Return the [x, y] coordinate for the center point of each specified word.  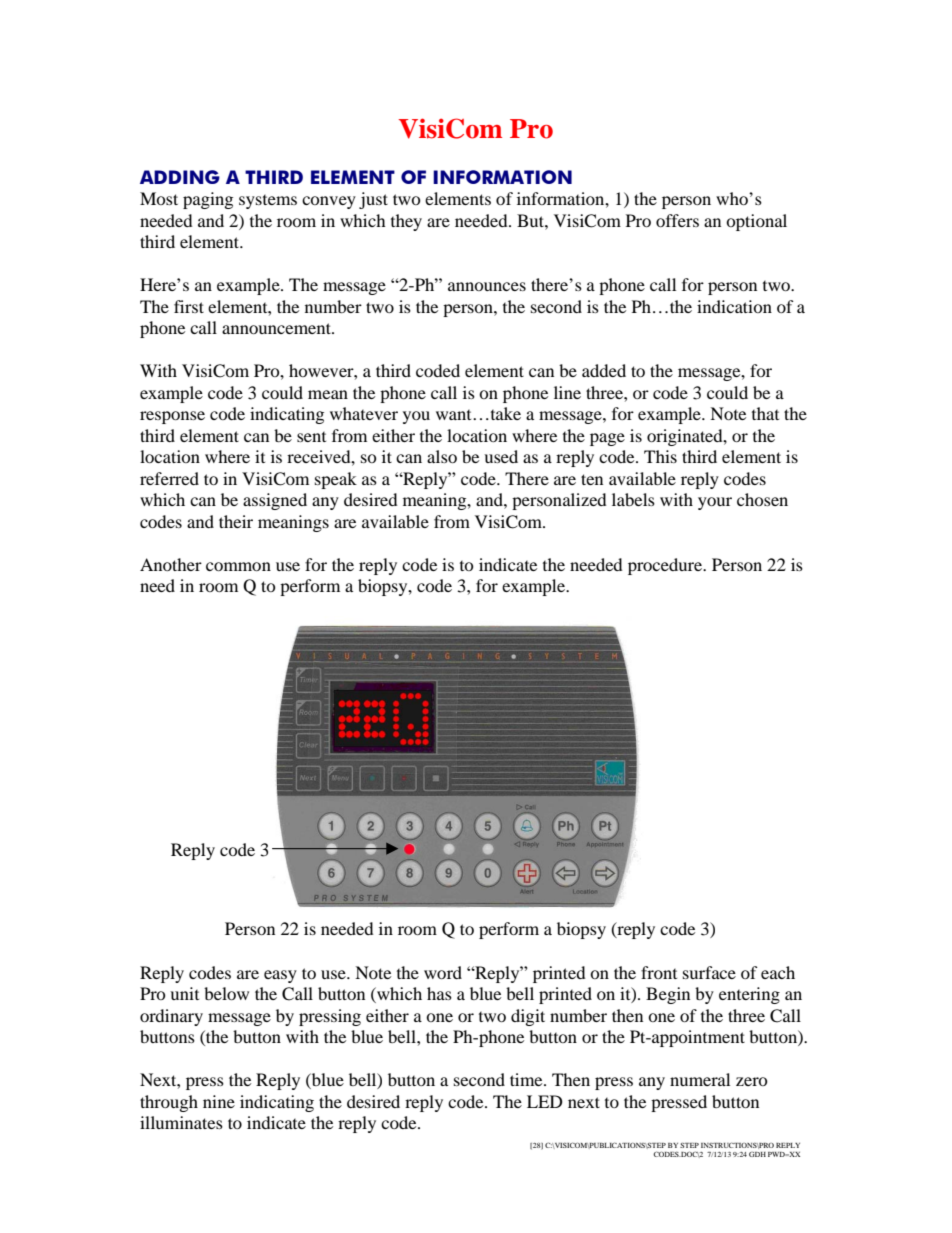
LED [545, 1101]
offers [677, 220]
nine [219, 1101]
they [406, 222]
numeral [700, 1079]
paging [208, 200]
